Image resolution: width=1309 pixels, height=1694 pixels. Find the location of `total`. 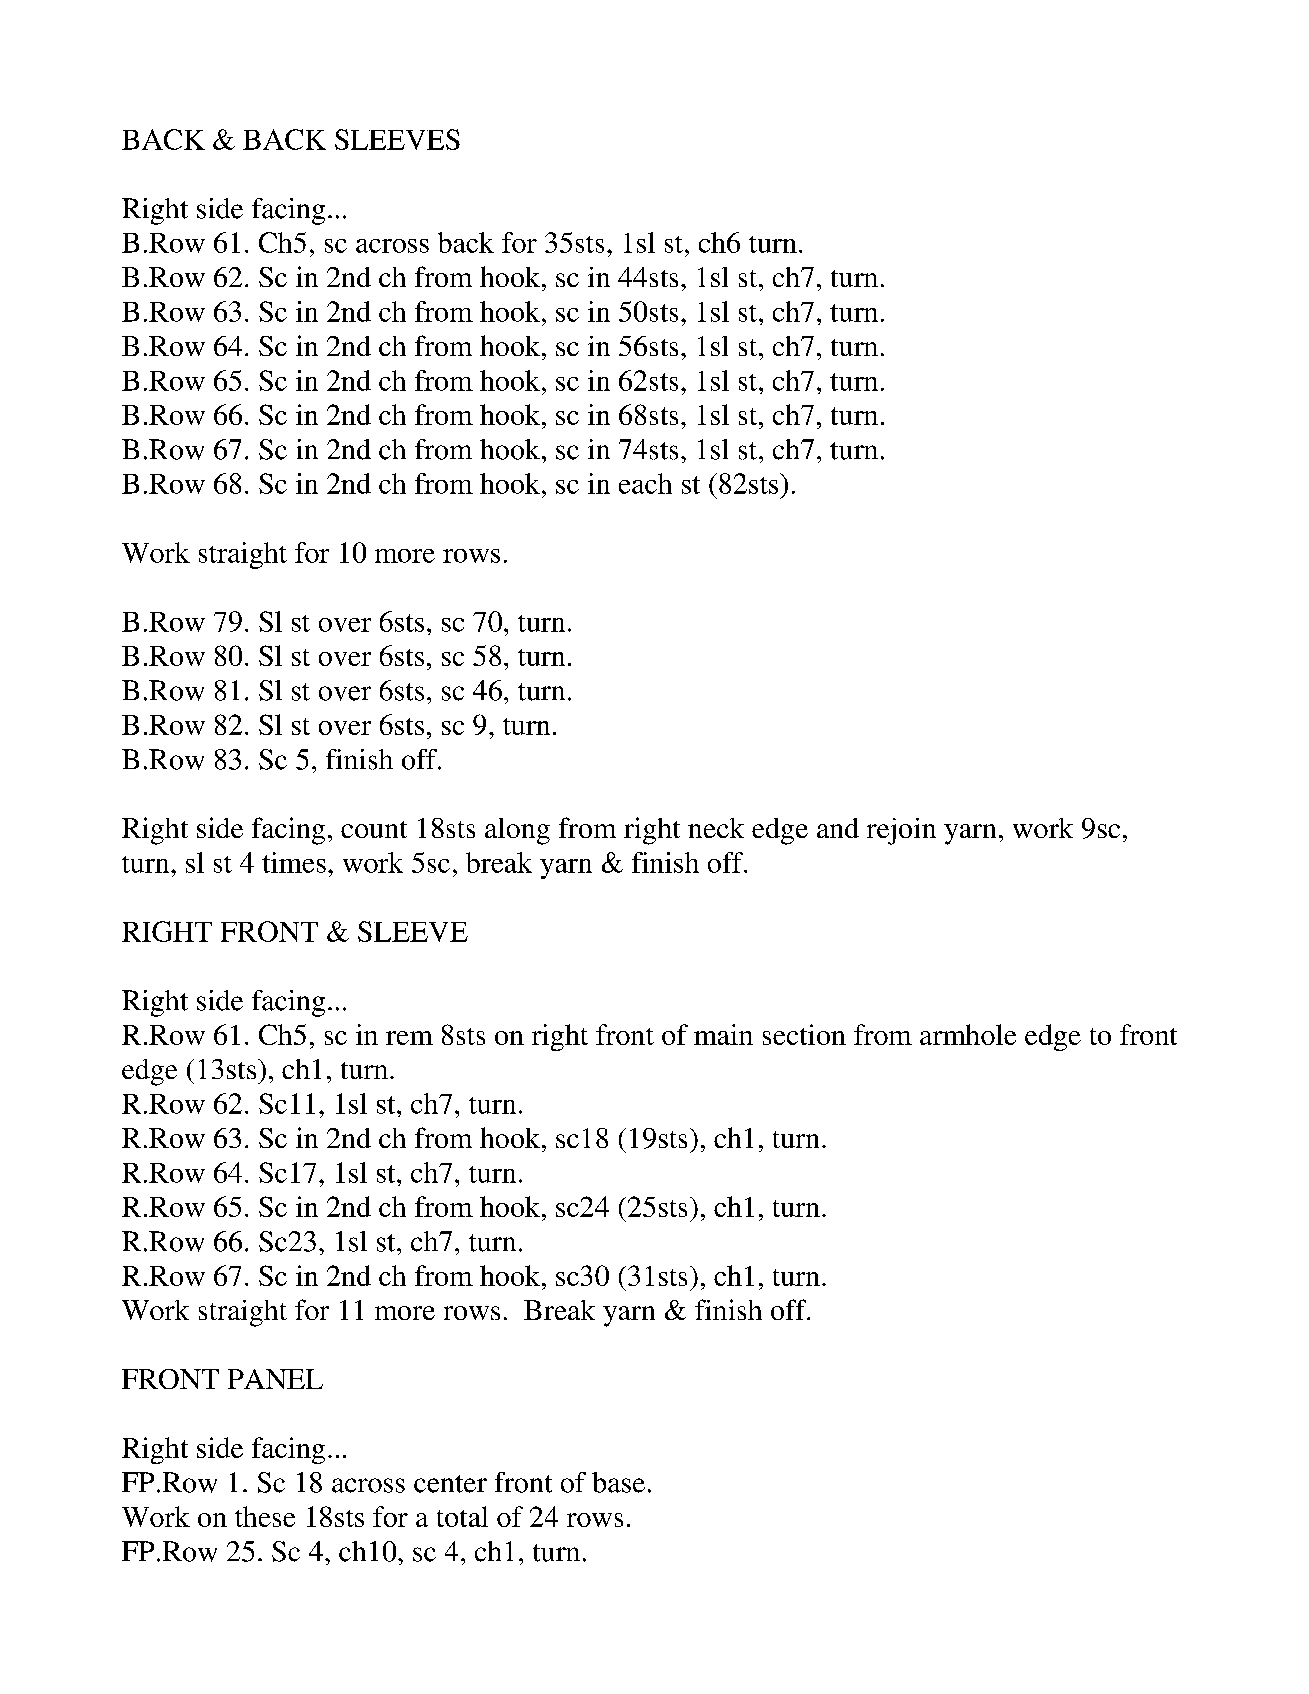

total is located at coordinates (462, 1516).
